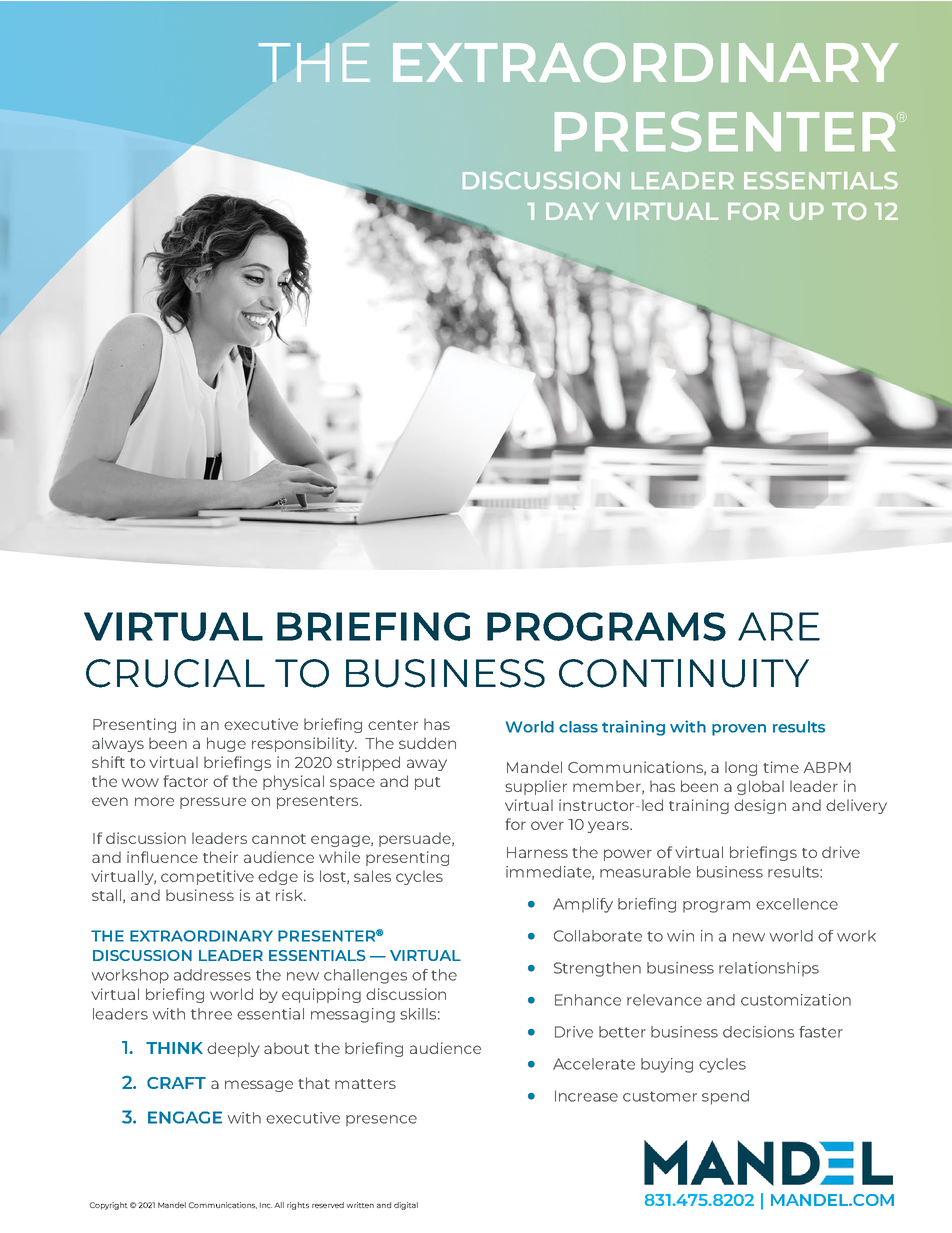  What do you see at coordinates (779, 626) in the document?
I see `ARE` at bounding box center [779, 626].
